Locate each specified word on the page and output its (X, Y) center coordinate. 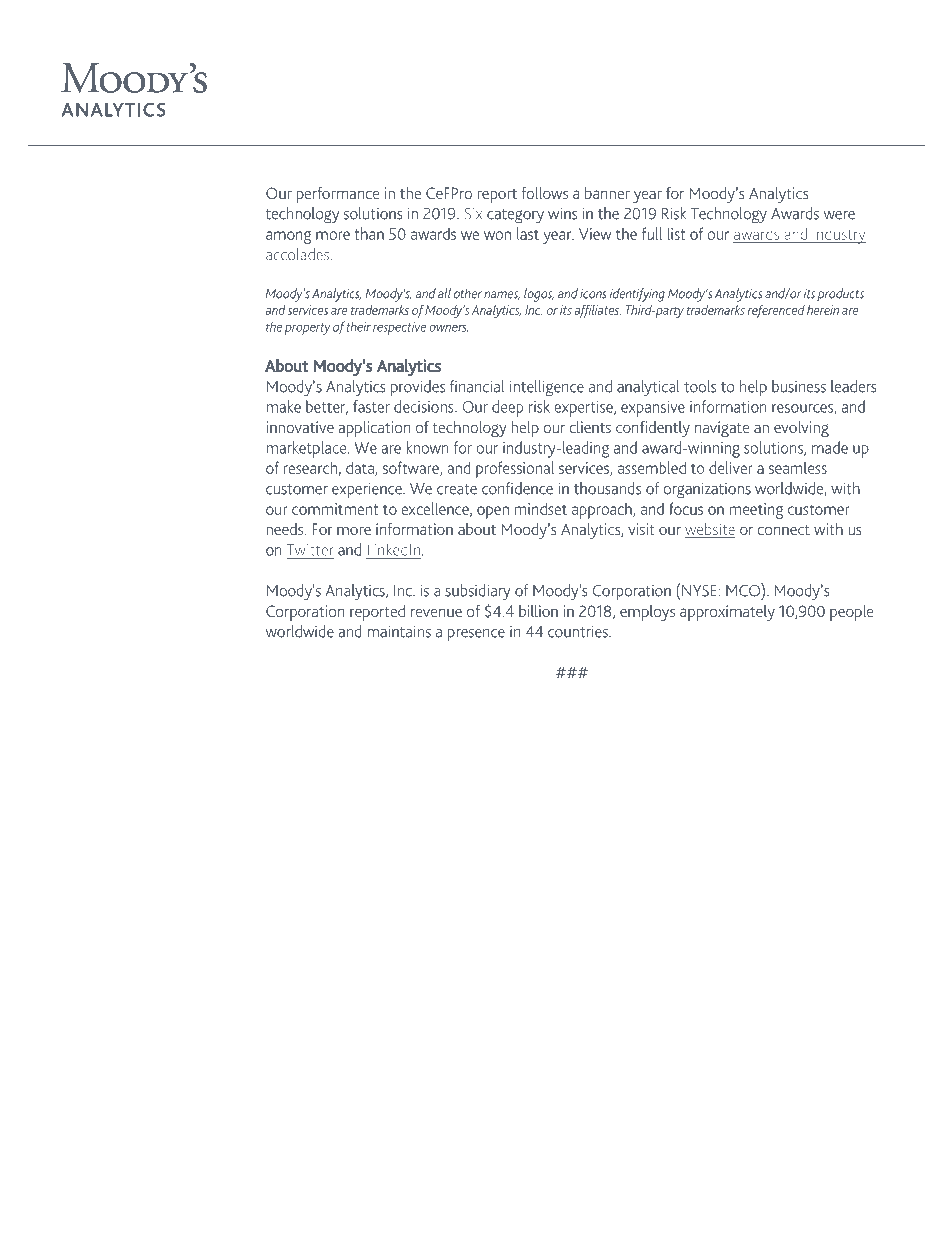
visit (641, 529)
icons (593, 294)
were (839, 215)
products (840, 295)
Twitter (310, 550)
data (361, 468)
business (799, 386)
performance (338, 195)
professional (515, 469)
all (444, 293)
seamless (798, 467)
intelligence (547, 388)
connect (783, 530)
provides (418, 388)
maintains (399, 631)
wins (562, 213)
